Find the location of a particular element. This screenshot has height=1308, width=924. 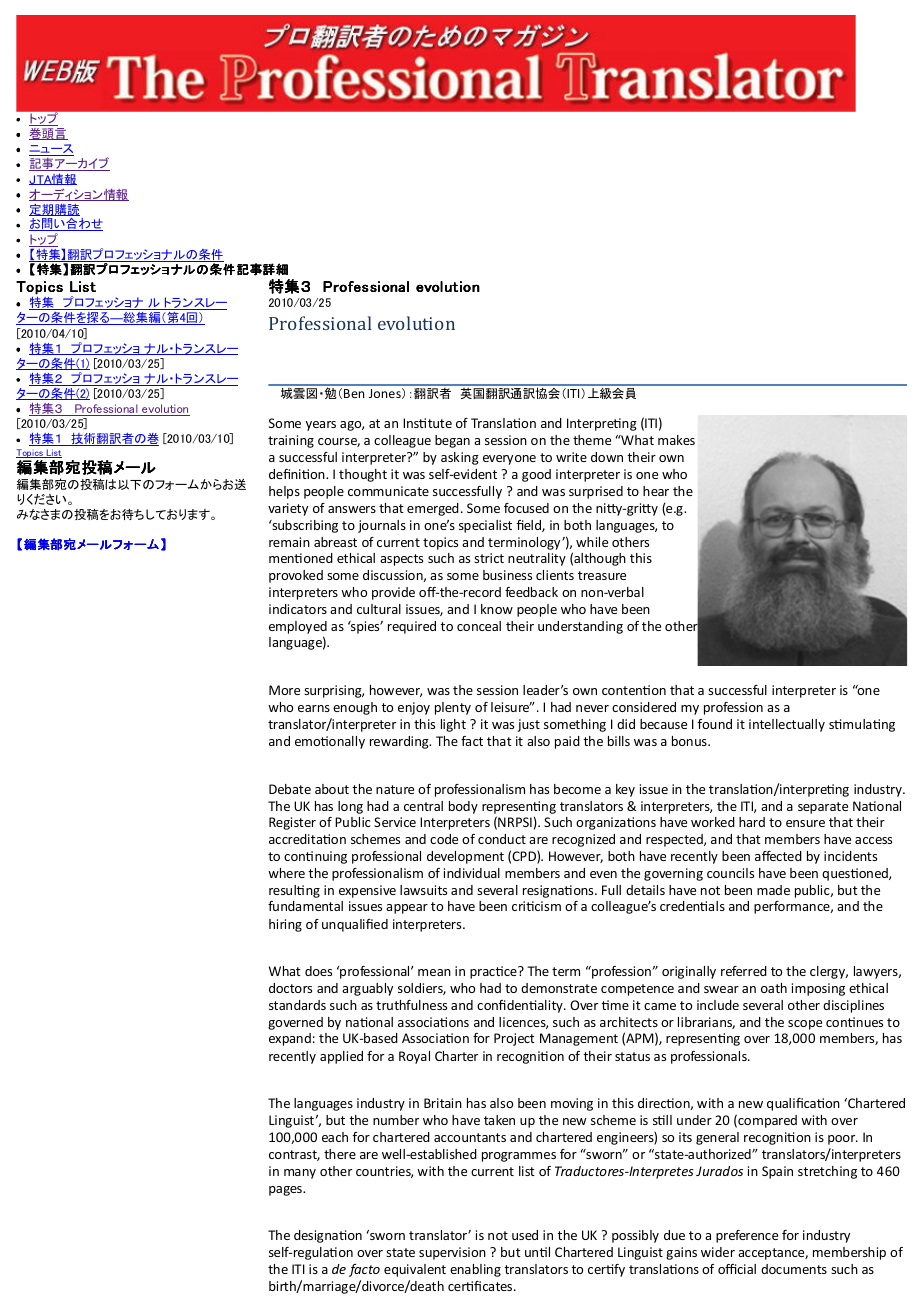

about is located at coordinates (332, 789).
